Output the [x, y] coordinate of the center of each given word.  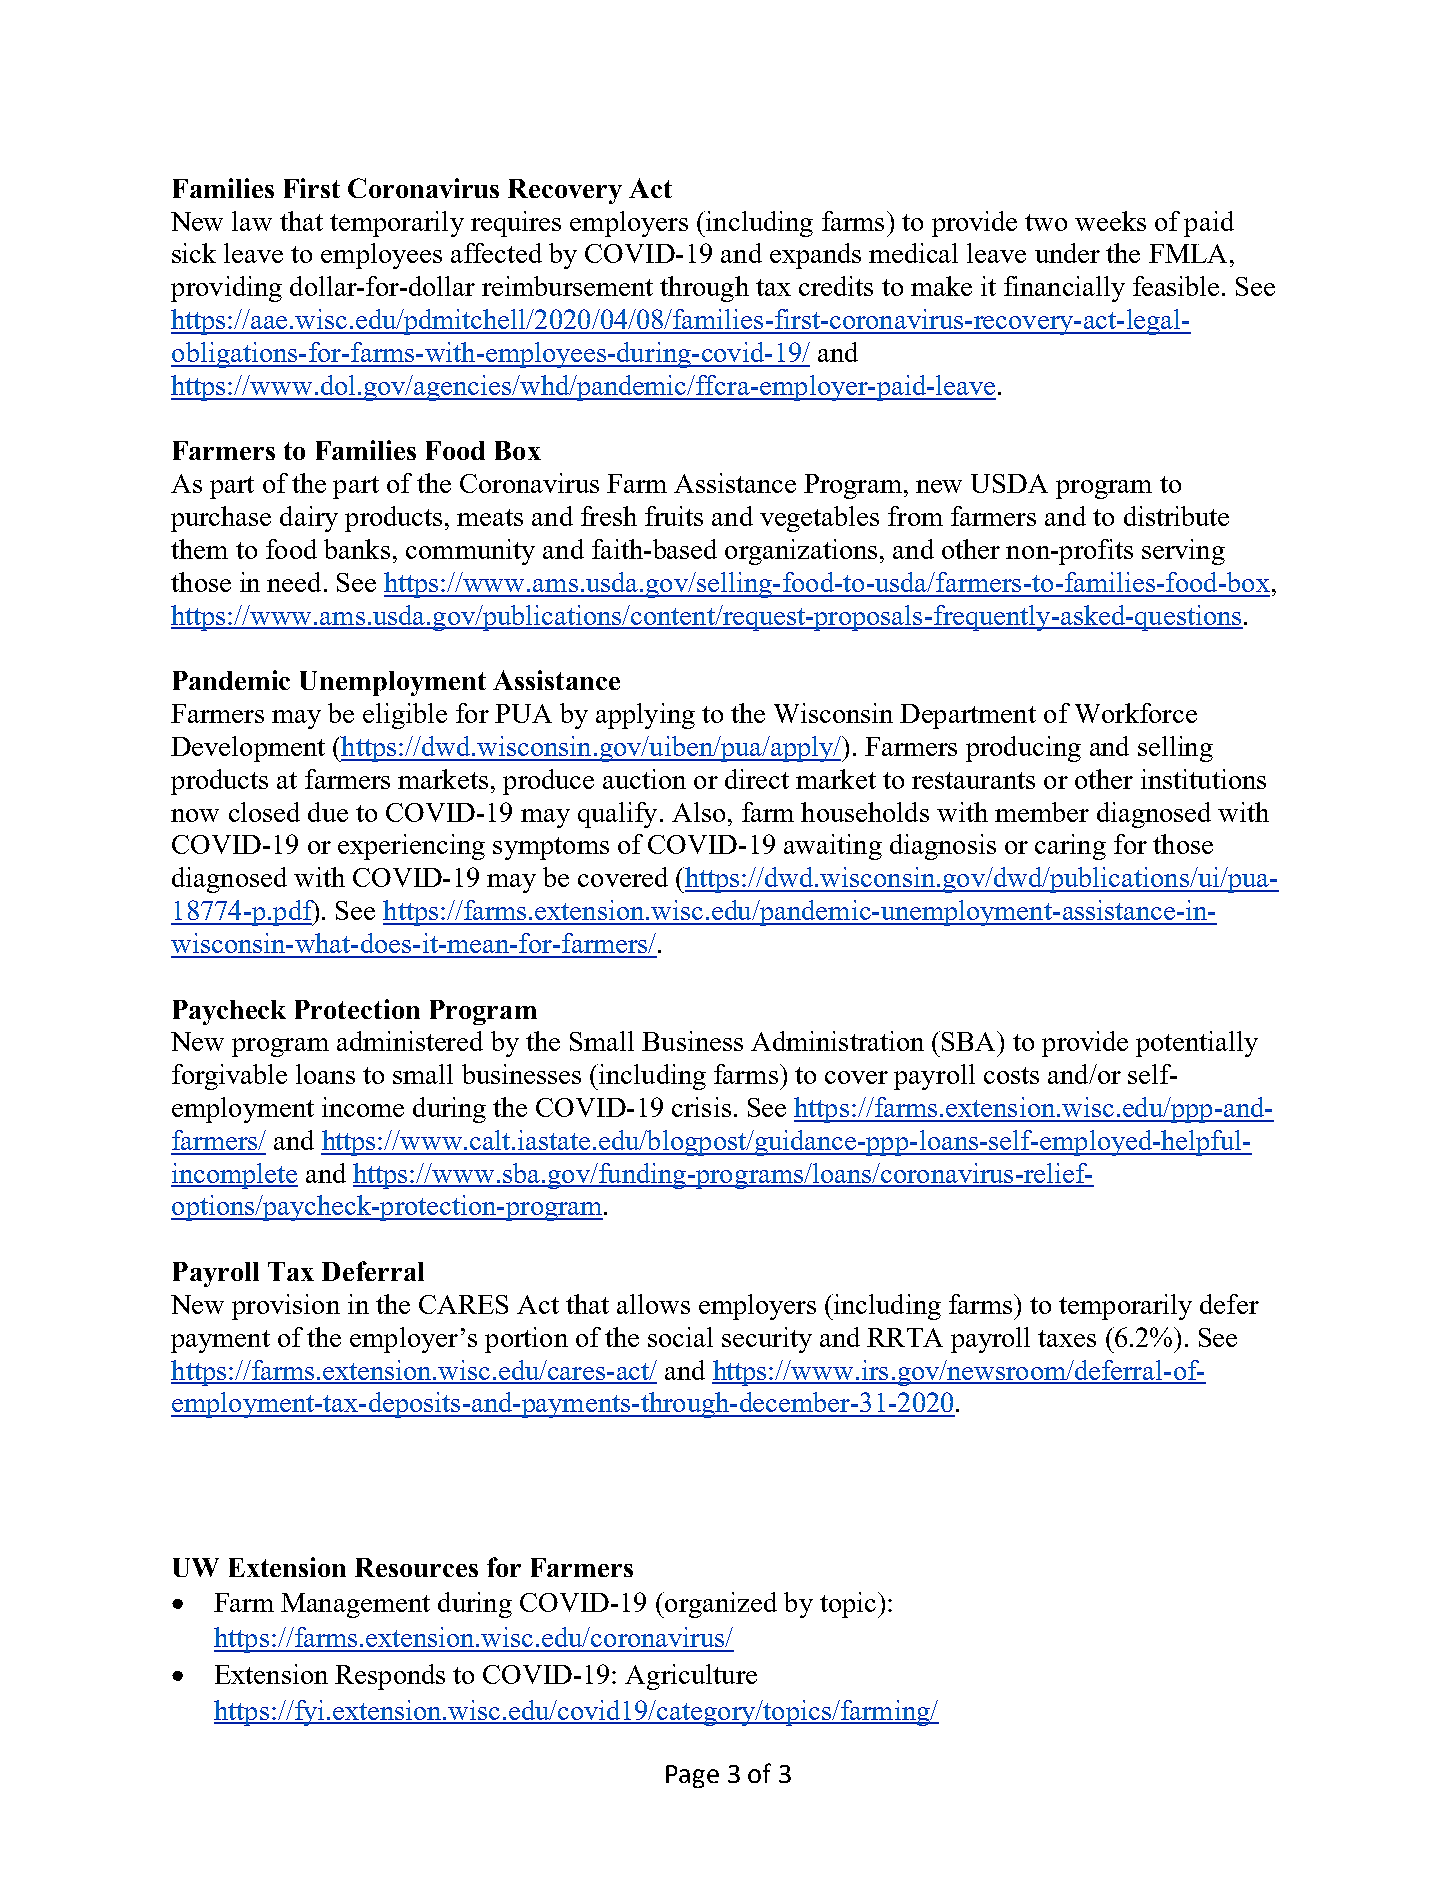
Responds [390, 1677]
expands [815, 256]
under [1067, 253]
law [252, 221]
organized [720, 1605]
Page [692, 1776]
